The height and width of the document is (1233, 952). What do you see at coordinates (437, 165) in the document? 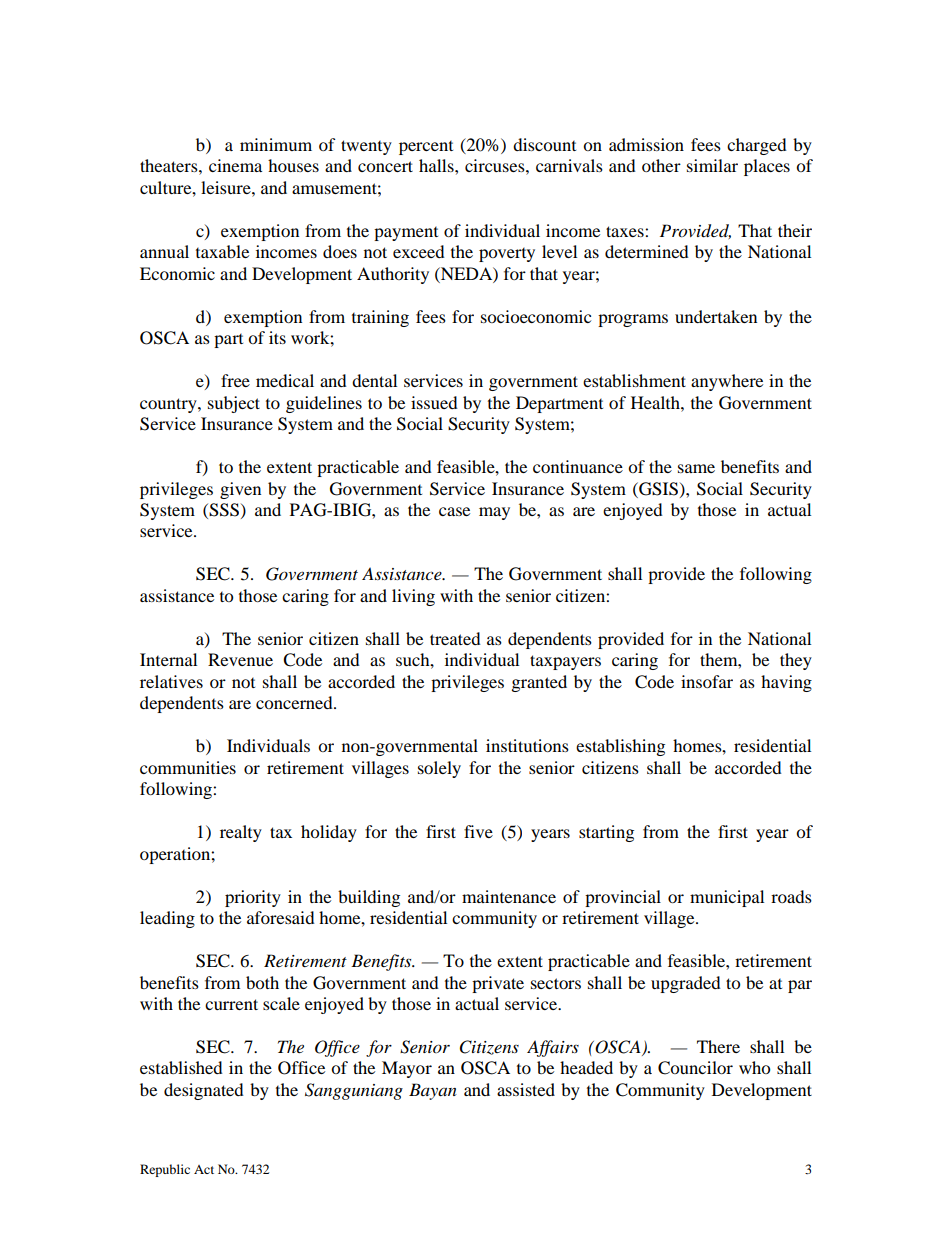
I see `halls` at bounding box center [437, 165].
